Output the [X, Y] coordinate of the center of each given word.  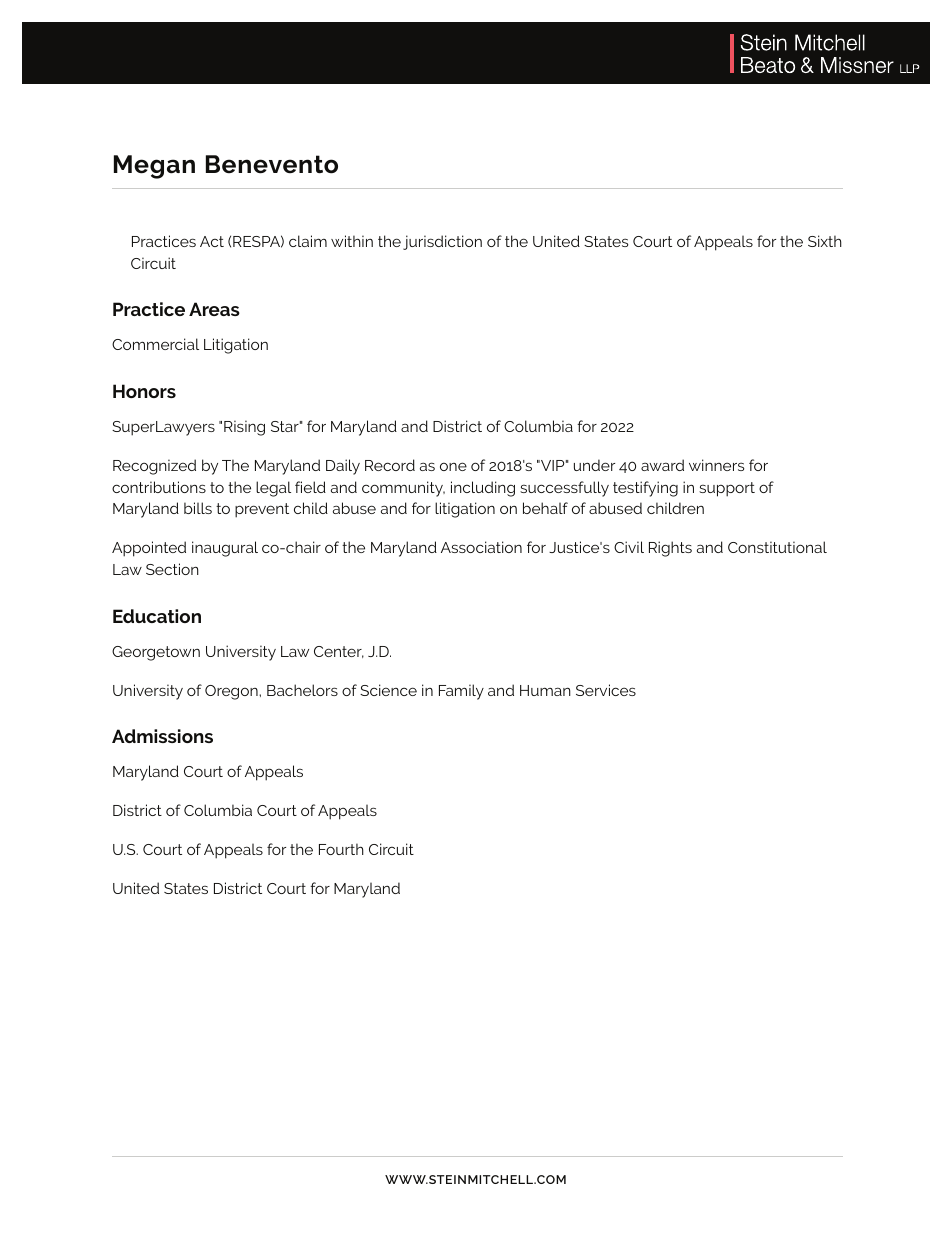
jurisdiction [442, 242]
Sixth [825, 241]
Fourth [341, 849]
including [483, 489]
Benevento [272, 164]
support [727, 489]
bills [198, 508]
